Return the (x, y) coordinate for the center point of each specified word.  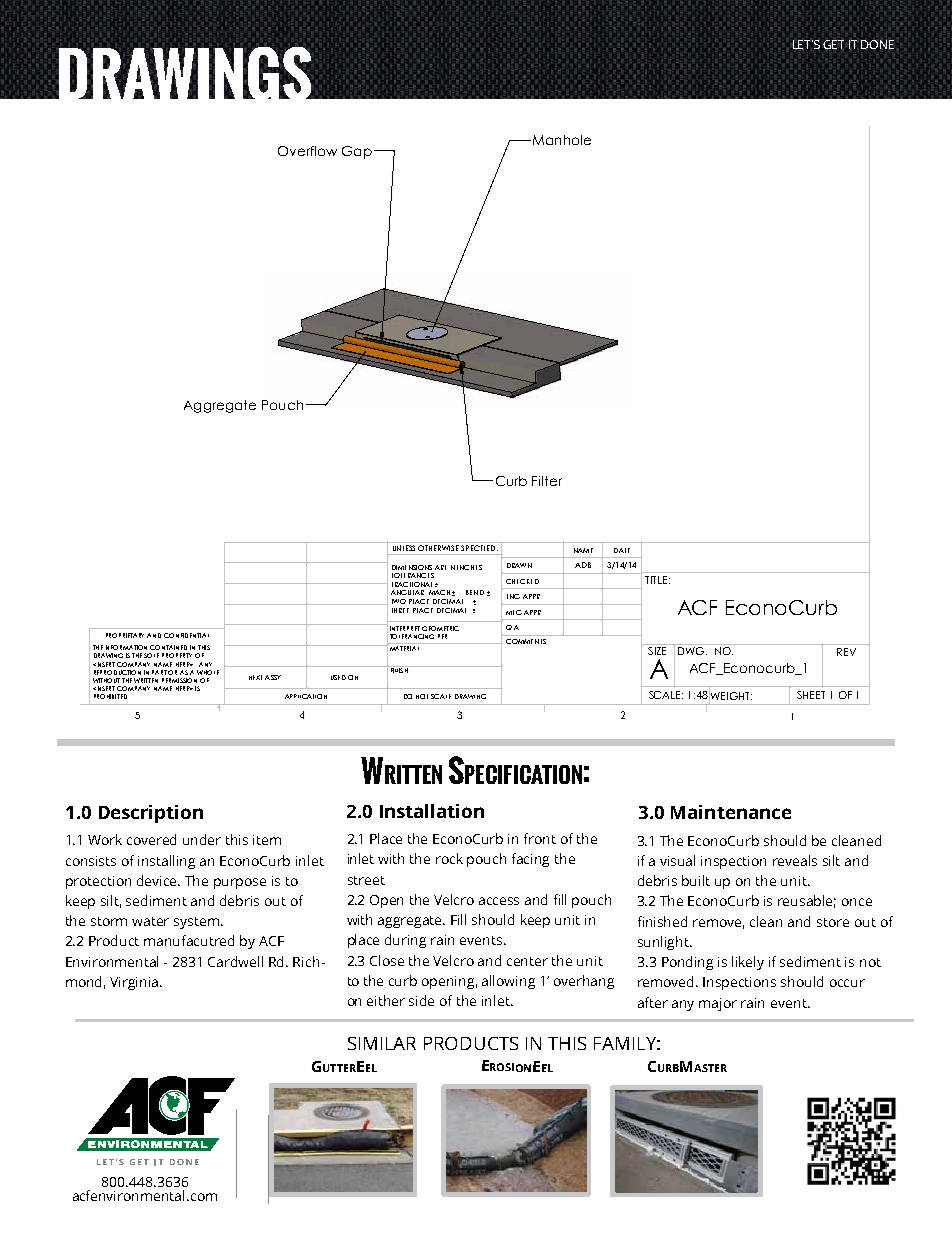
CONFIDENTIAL (186, 635)
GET (833, 45)
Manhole (560, 140)
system (196, 923)
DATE (622, 550)
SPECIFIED (479, 548)
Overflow (307, 151)
